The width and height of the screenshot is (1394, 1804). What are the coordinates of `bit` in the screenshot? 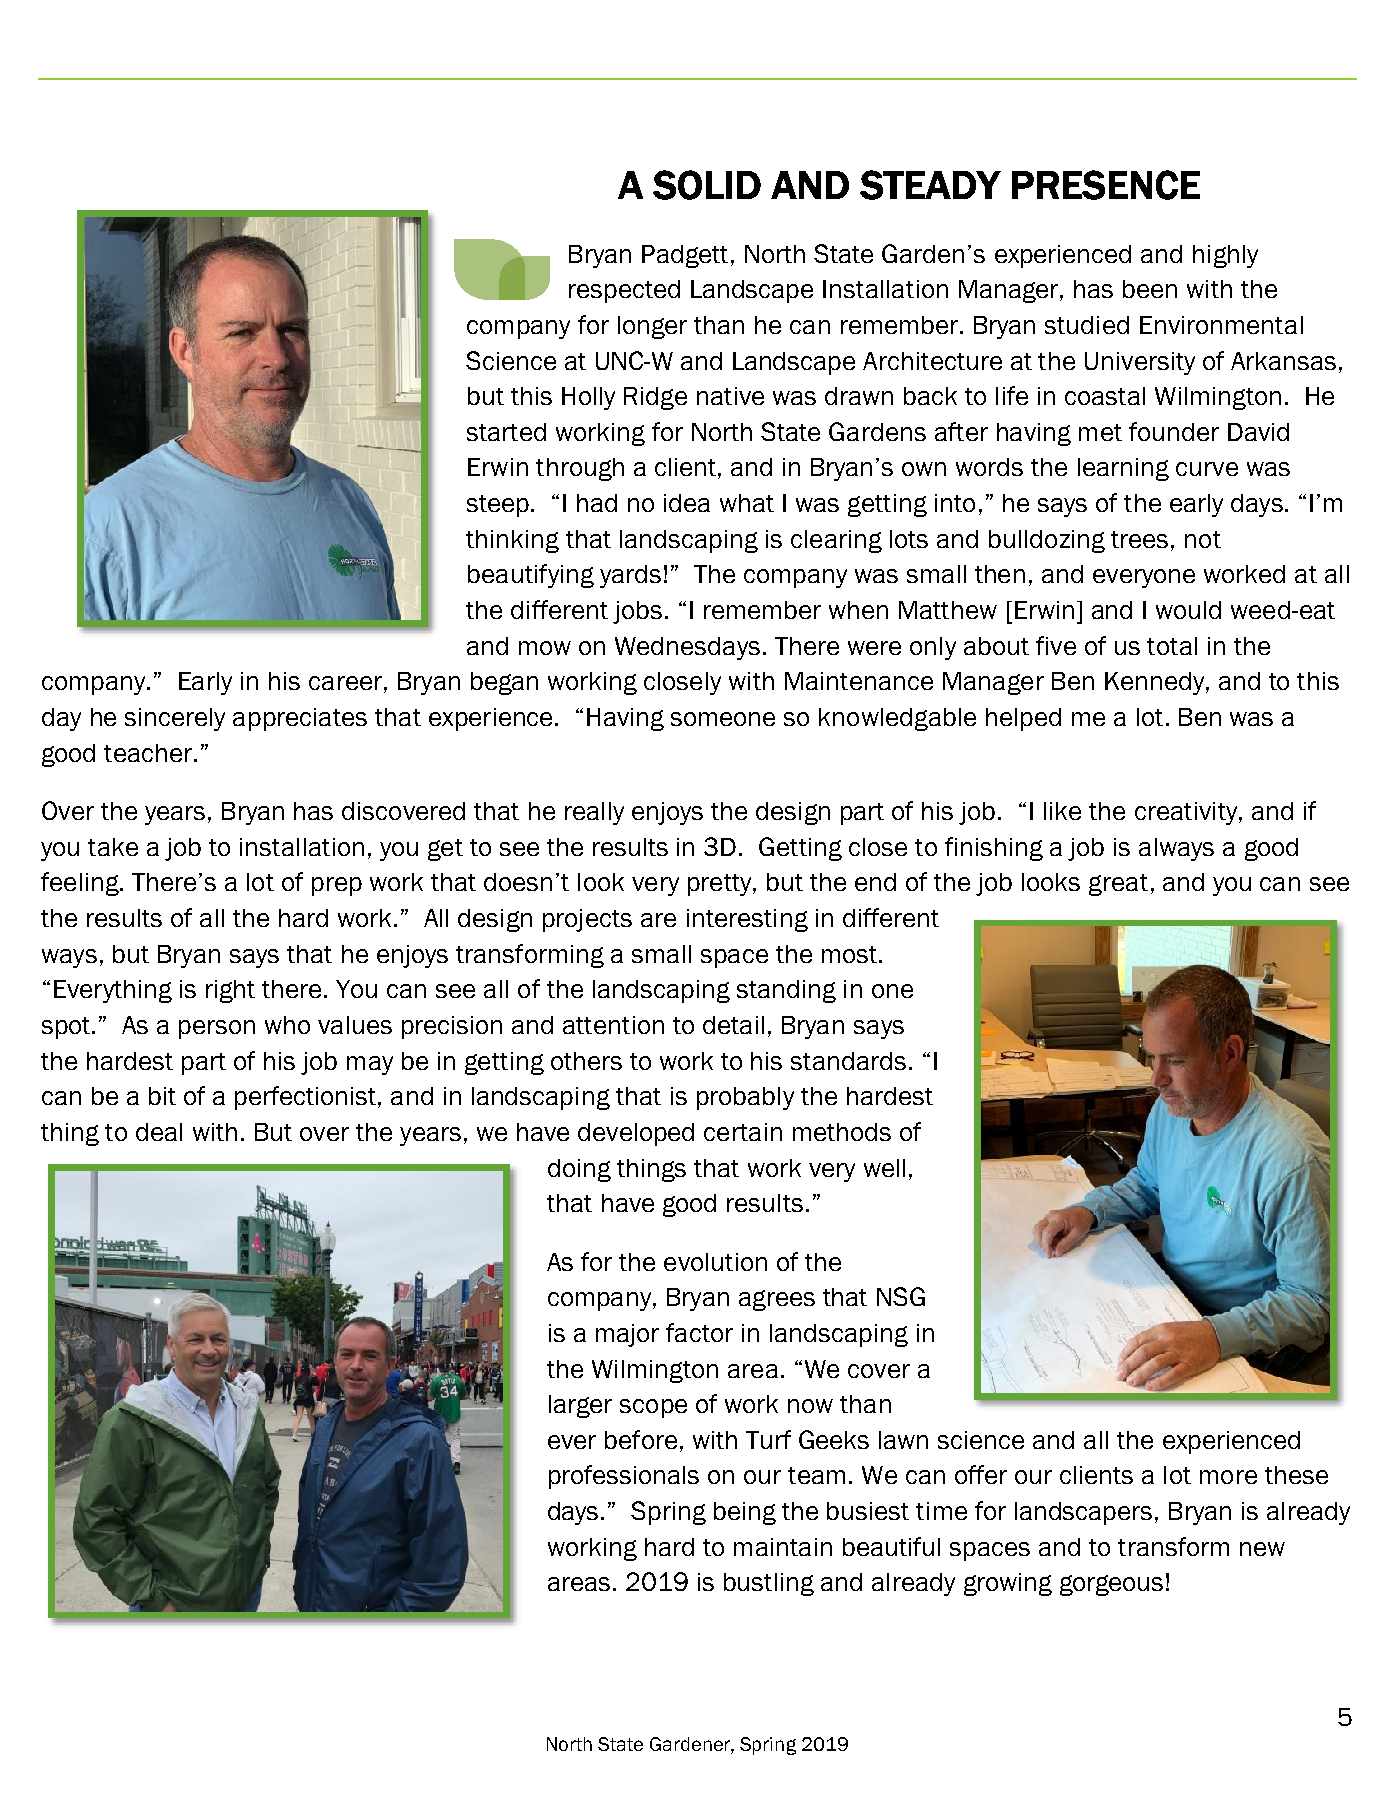 It's located at (162, 1096).
